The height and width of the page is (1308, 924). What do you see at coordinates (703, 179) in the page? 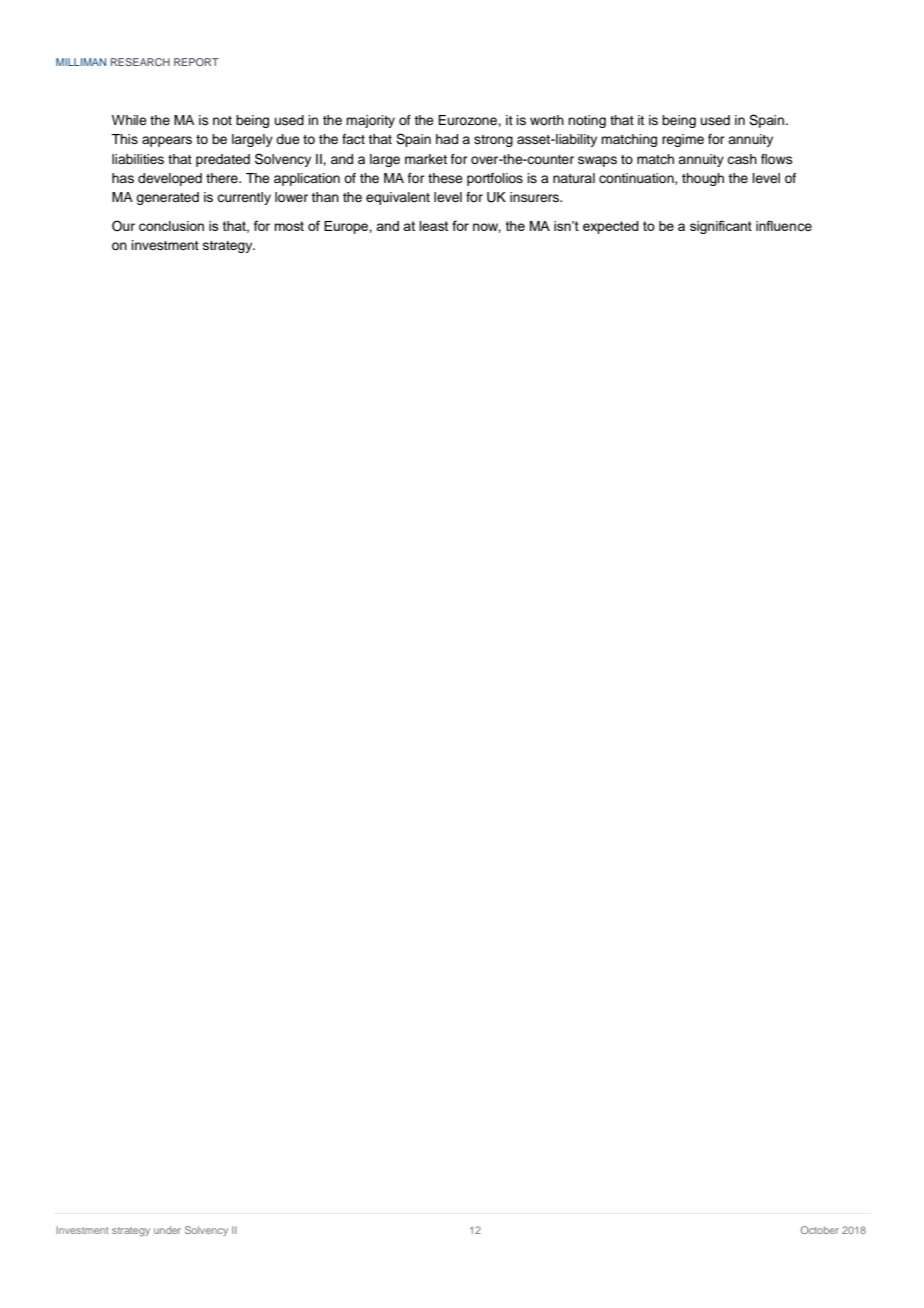
I see `though` at bounding box center [703, 179].
